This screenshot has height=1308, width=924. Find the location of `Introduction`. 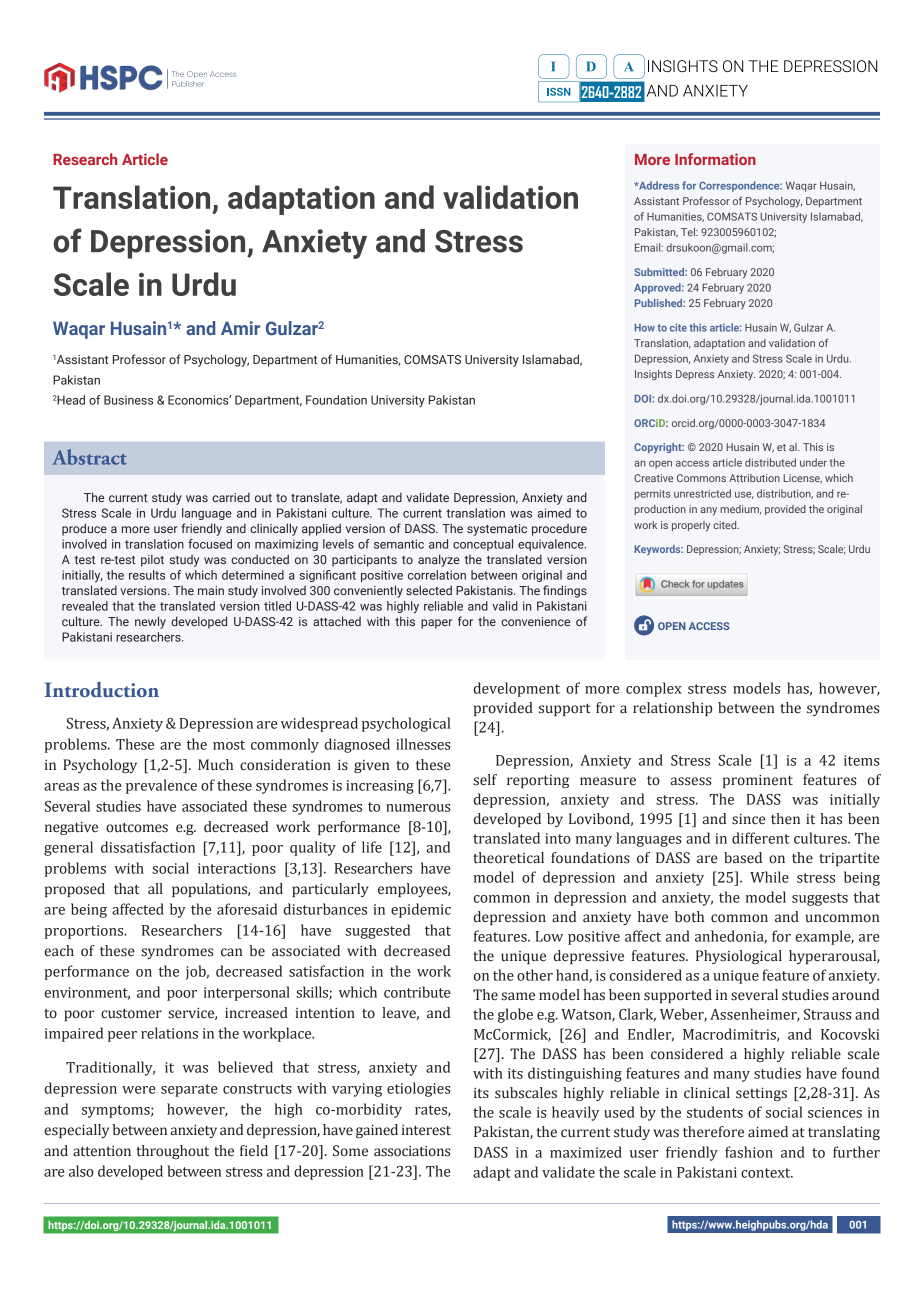

Introduction is located at coordinates (102, 690).
